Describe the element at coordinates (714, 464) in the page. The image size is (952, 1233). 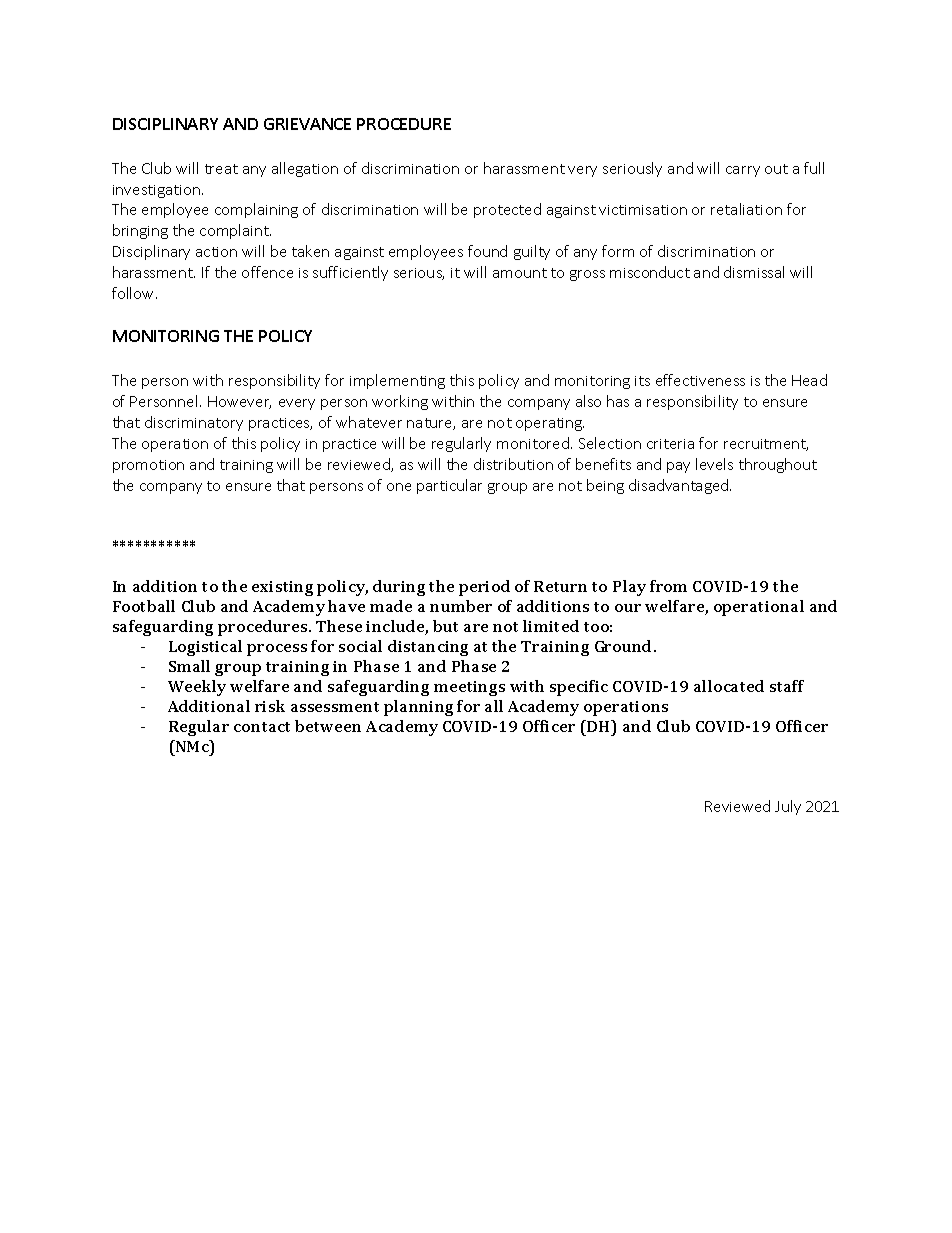
I see `levels` at that location.
